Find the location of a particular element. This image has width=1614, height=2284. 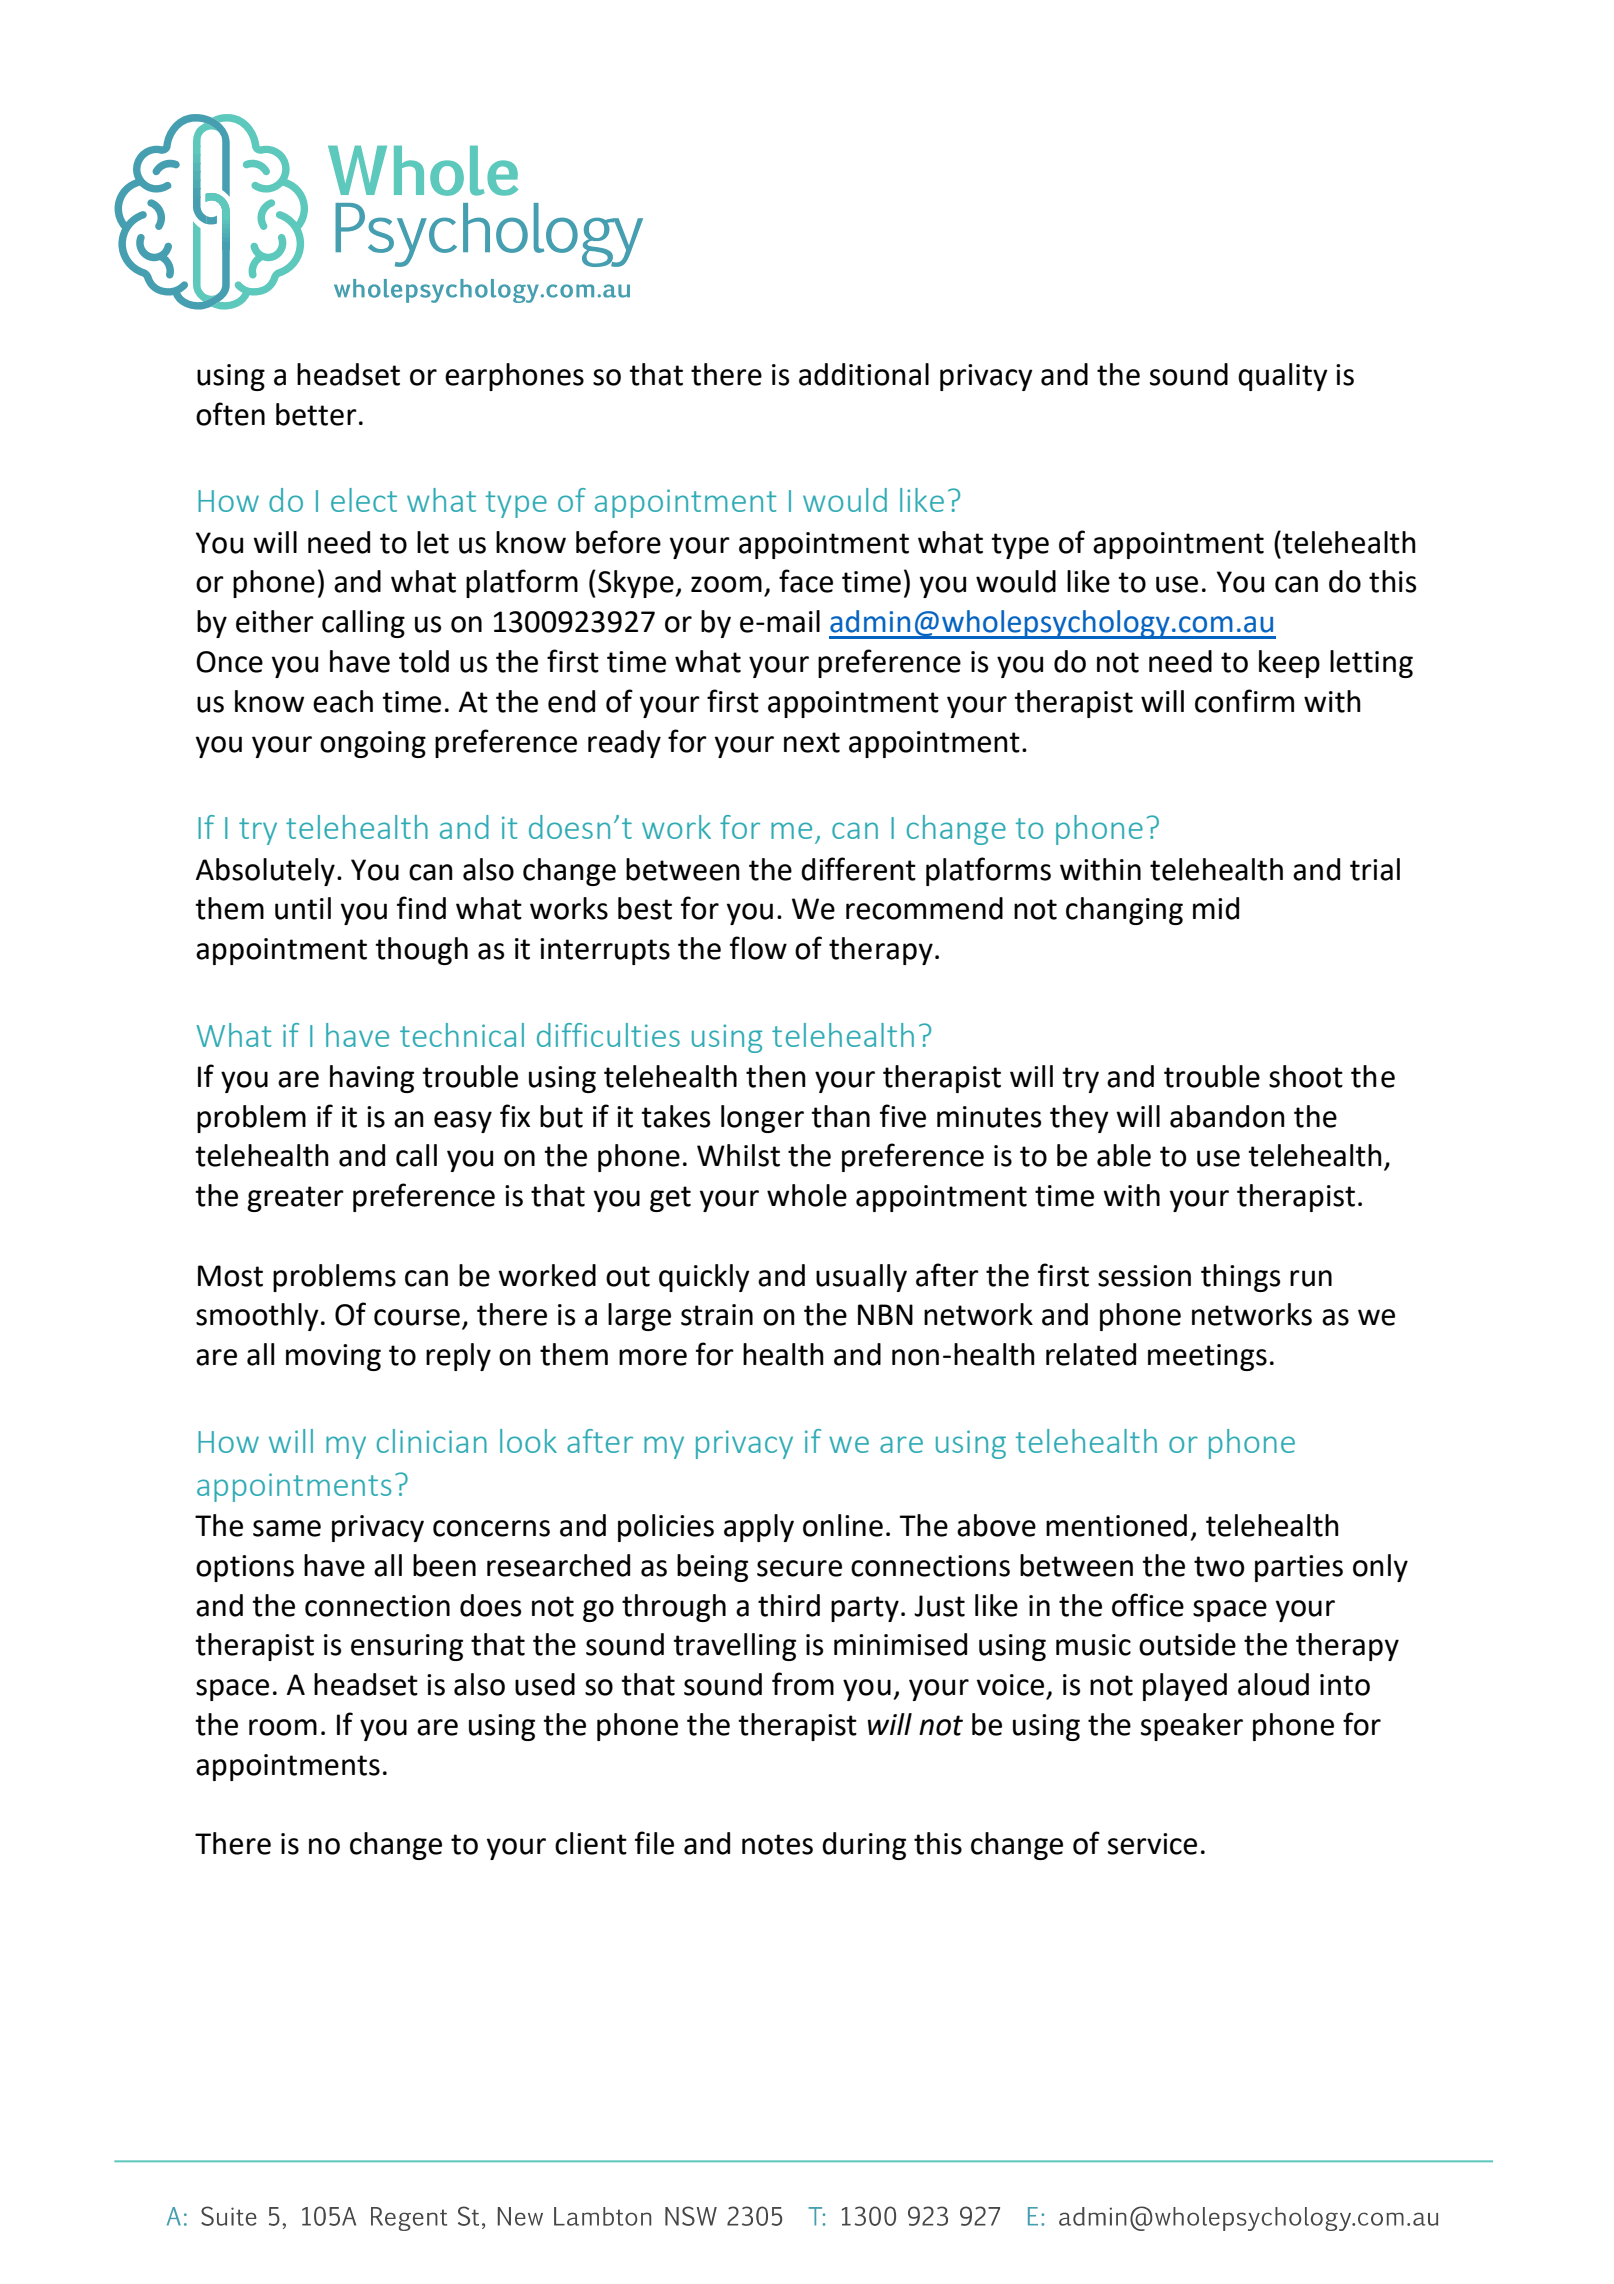

online is located at coordinates (843, 1525).
